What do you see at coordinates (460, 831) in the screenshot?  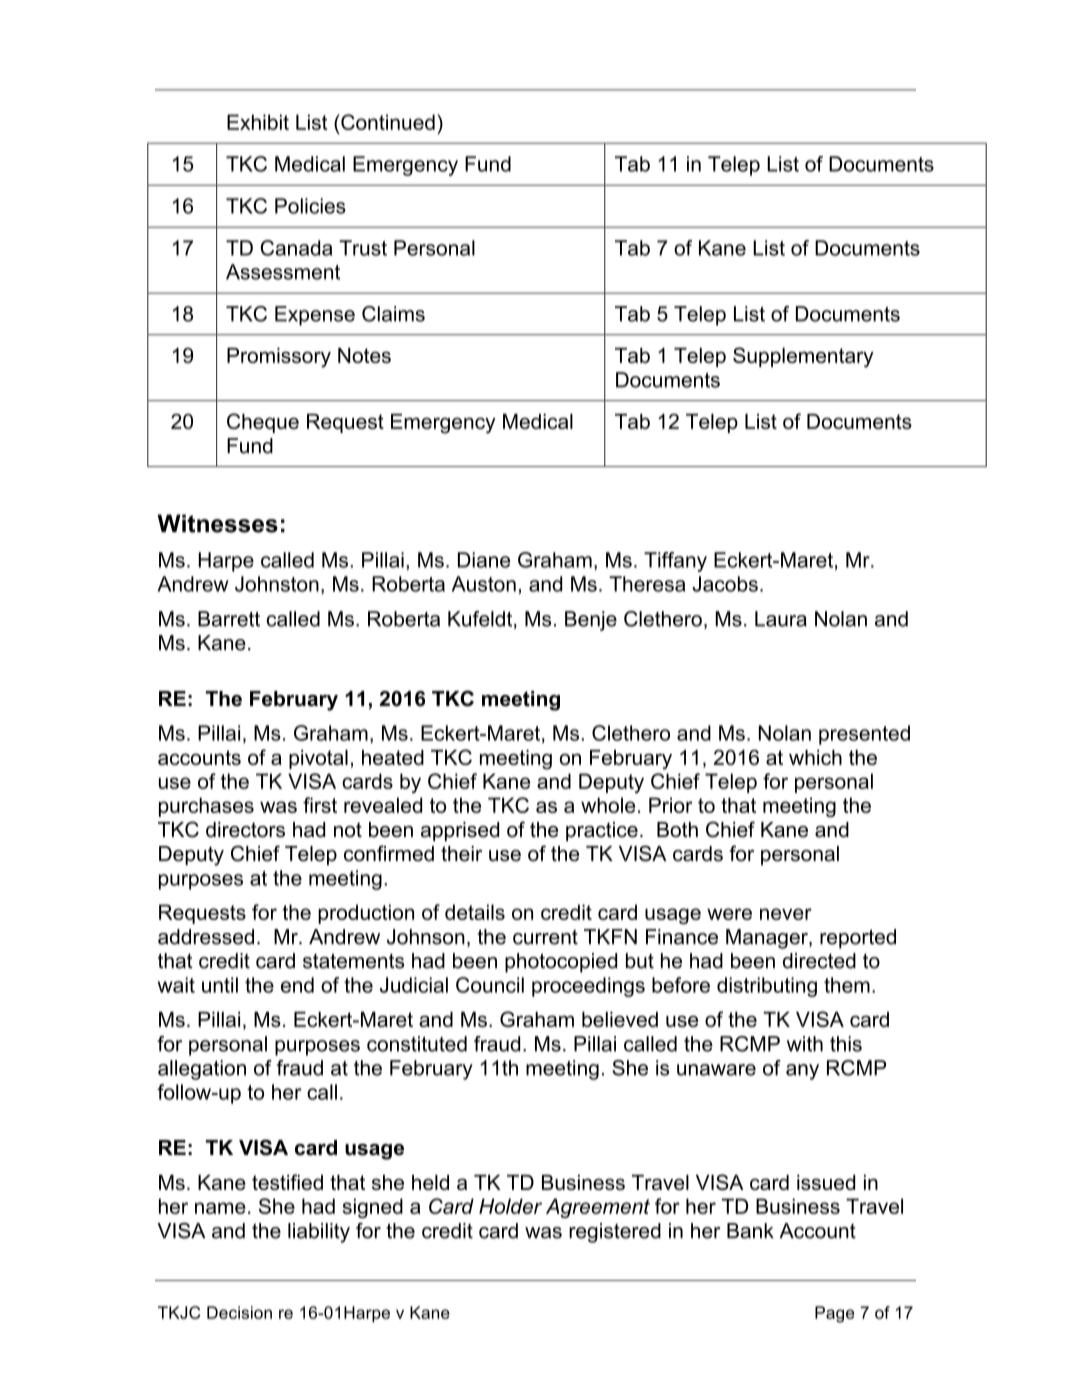 I see `apprised` at bounding box center [460, 831].
